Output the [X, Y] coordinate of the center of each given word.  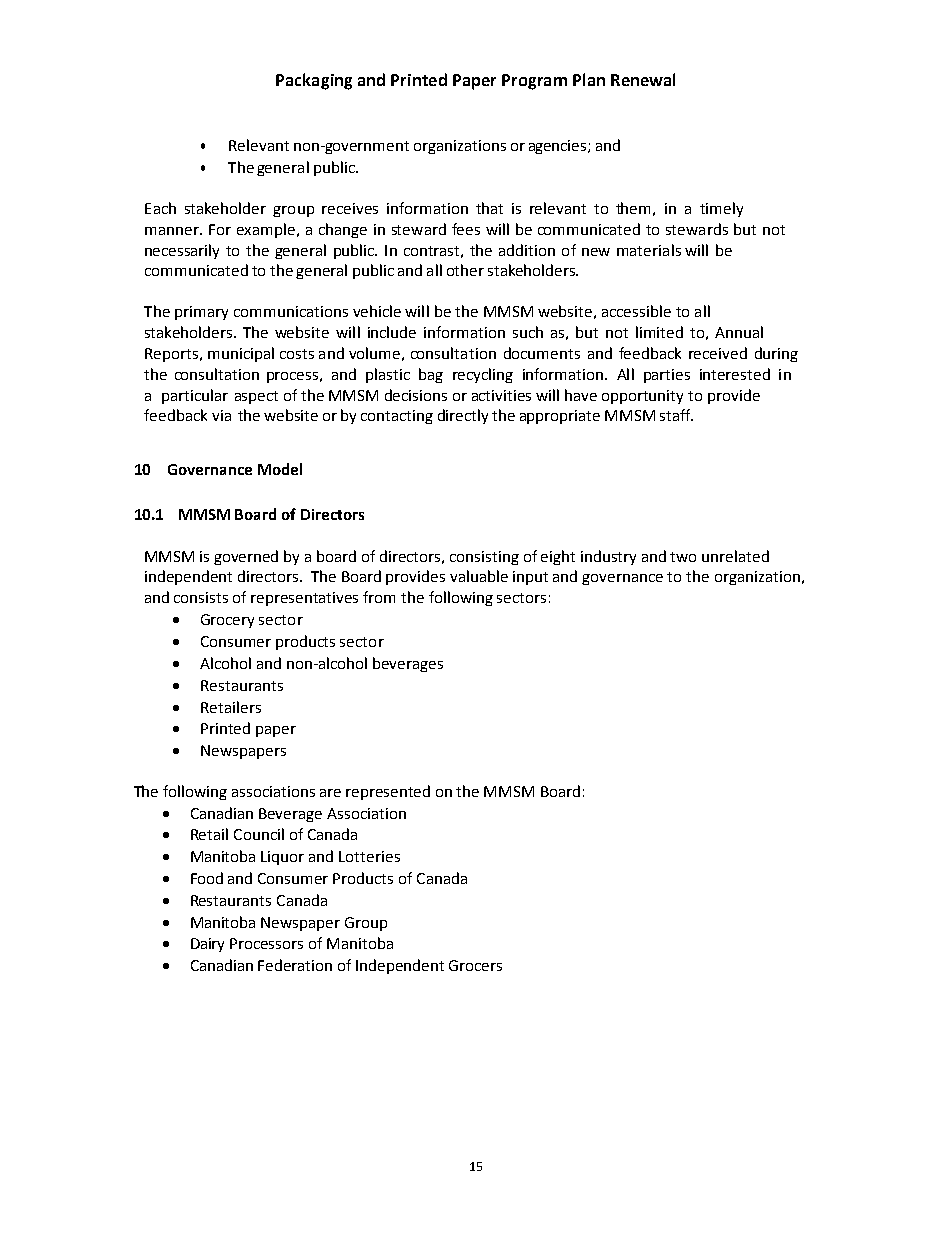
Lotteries [369, 856]
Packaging [314, 81]
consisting [484, 558]
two [683, 557]
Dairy [207, 945]
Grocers [475, 965]
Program [534, 82]
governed [246, 557]
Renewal [643, 79]
